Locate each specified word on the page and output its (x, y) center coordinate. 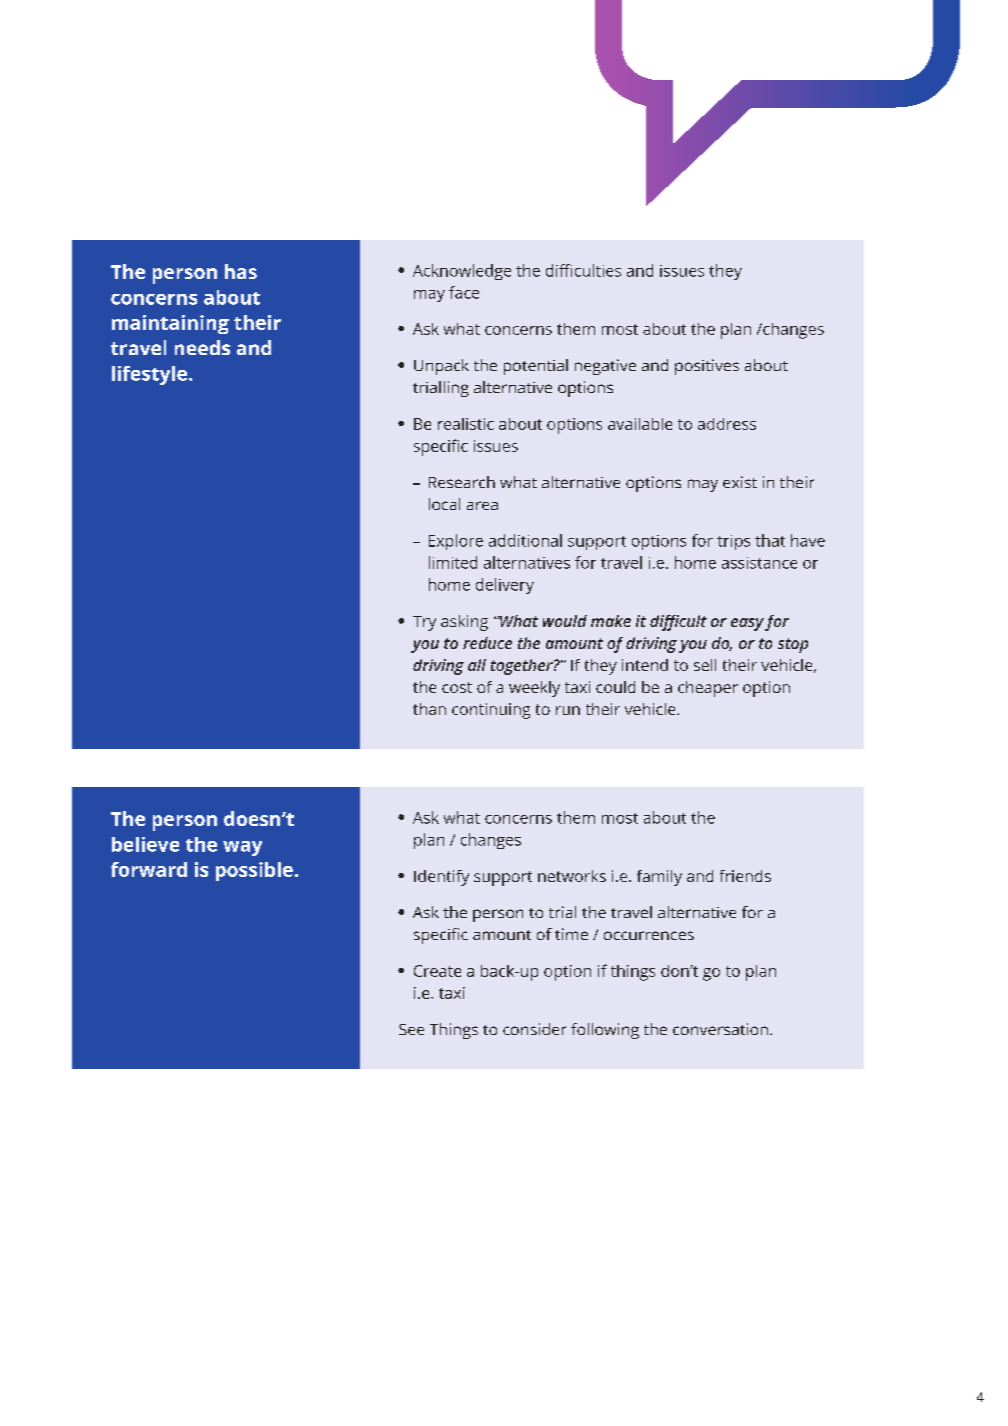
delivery (505, 586)
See (411, 1029)
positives (707, 367)
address (727, 424)
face (464, 292)
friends (745, 876)
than (429, 709)
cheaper (708, 689)
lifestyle (151, 375)
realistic (466, 424)
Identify (441, 878)
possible (254, 871)
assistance (759, 563)
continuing (491, 711)
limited (453, 562)
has (241, 271)
